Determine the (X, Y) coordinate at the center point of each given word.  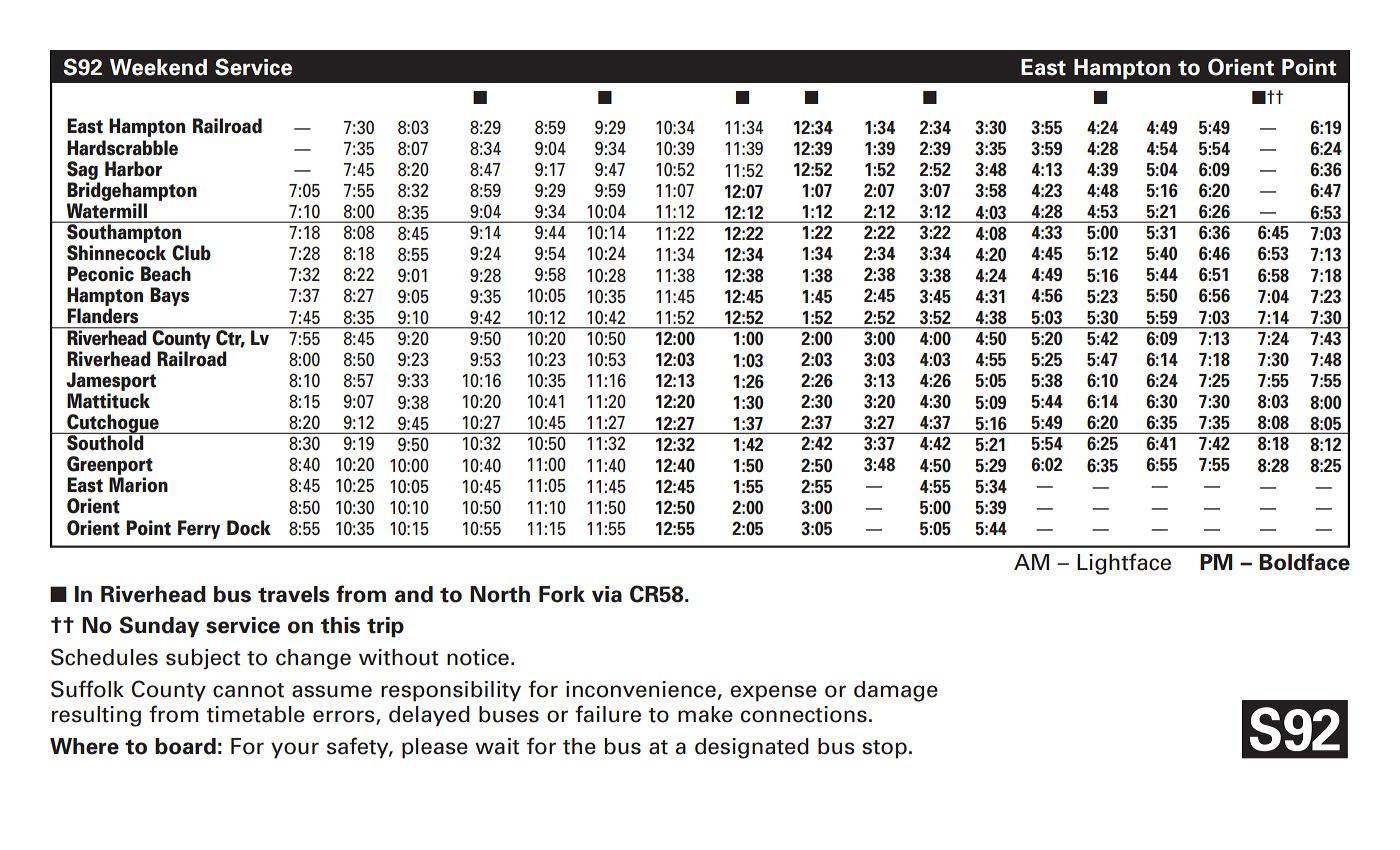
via (607, 594)
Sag (82, 170)
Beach (166, 274)
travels (294, 594)
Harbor (133, 169)
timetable (255, 714)
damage (896, 691)
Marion (138, 485)
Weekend (158, 67)
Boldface (1304, 562)
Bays (169, 296)
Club (191, 253)
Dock (249, 528)
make (705, 714)
